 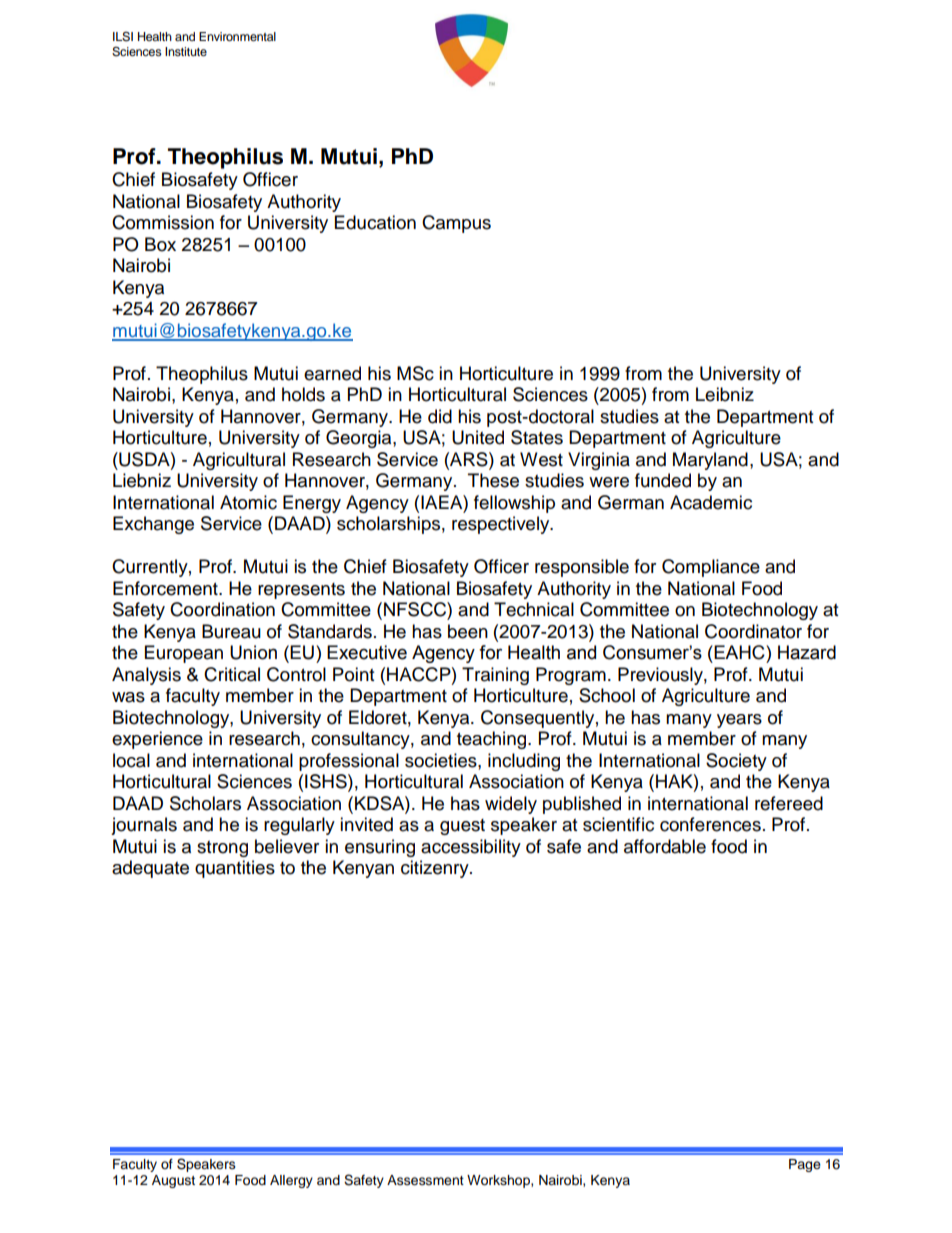 What do you see at coordinates (239, 461) in the image?
I see `Agricultural` at bounding box center [239, 461].
